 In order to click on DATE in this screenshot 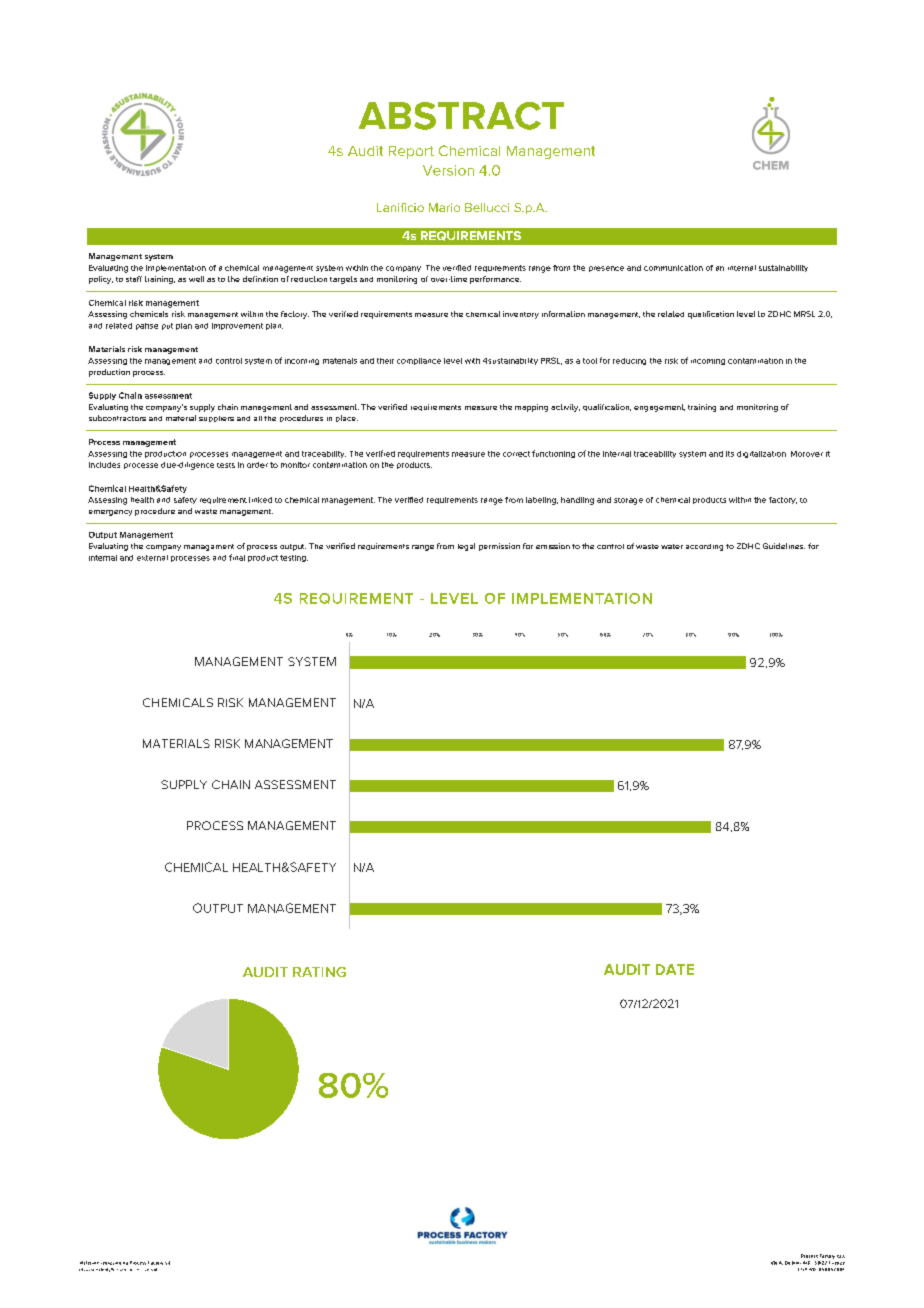, I will do `click(675, 969)`.
